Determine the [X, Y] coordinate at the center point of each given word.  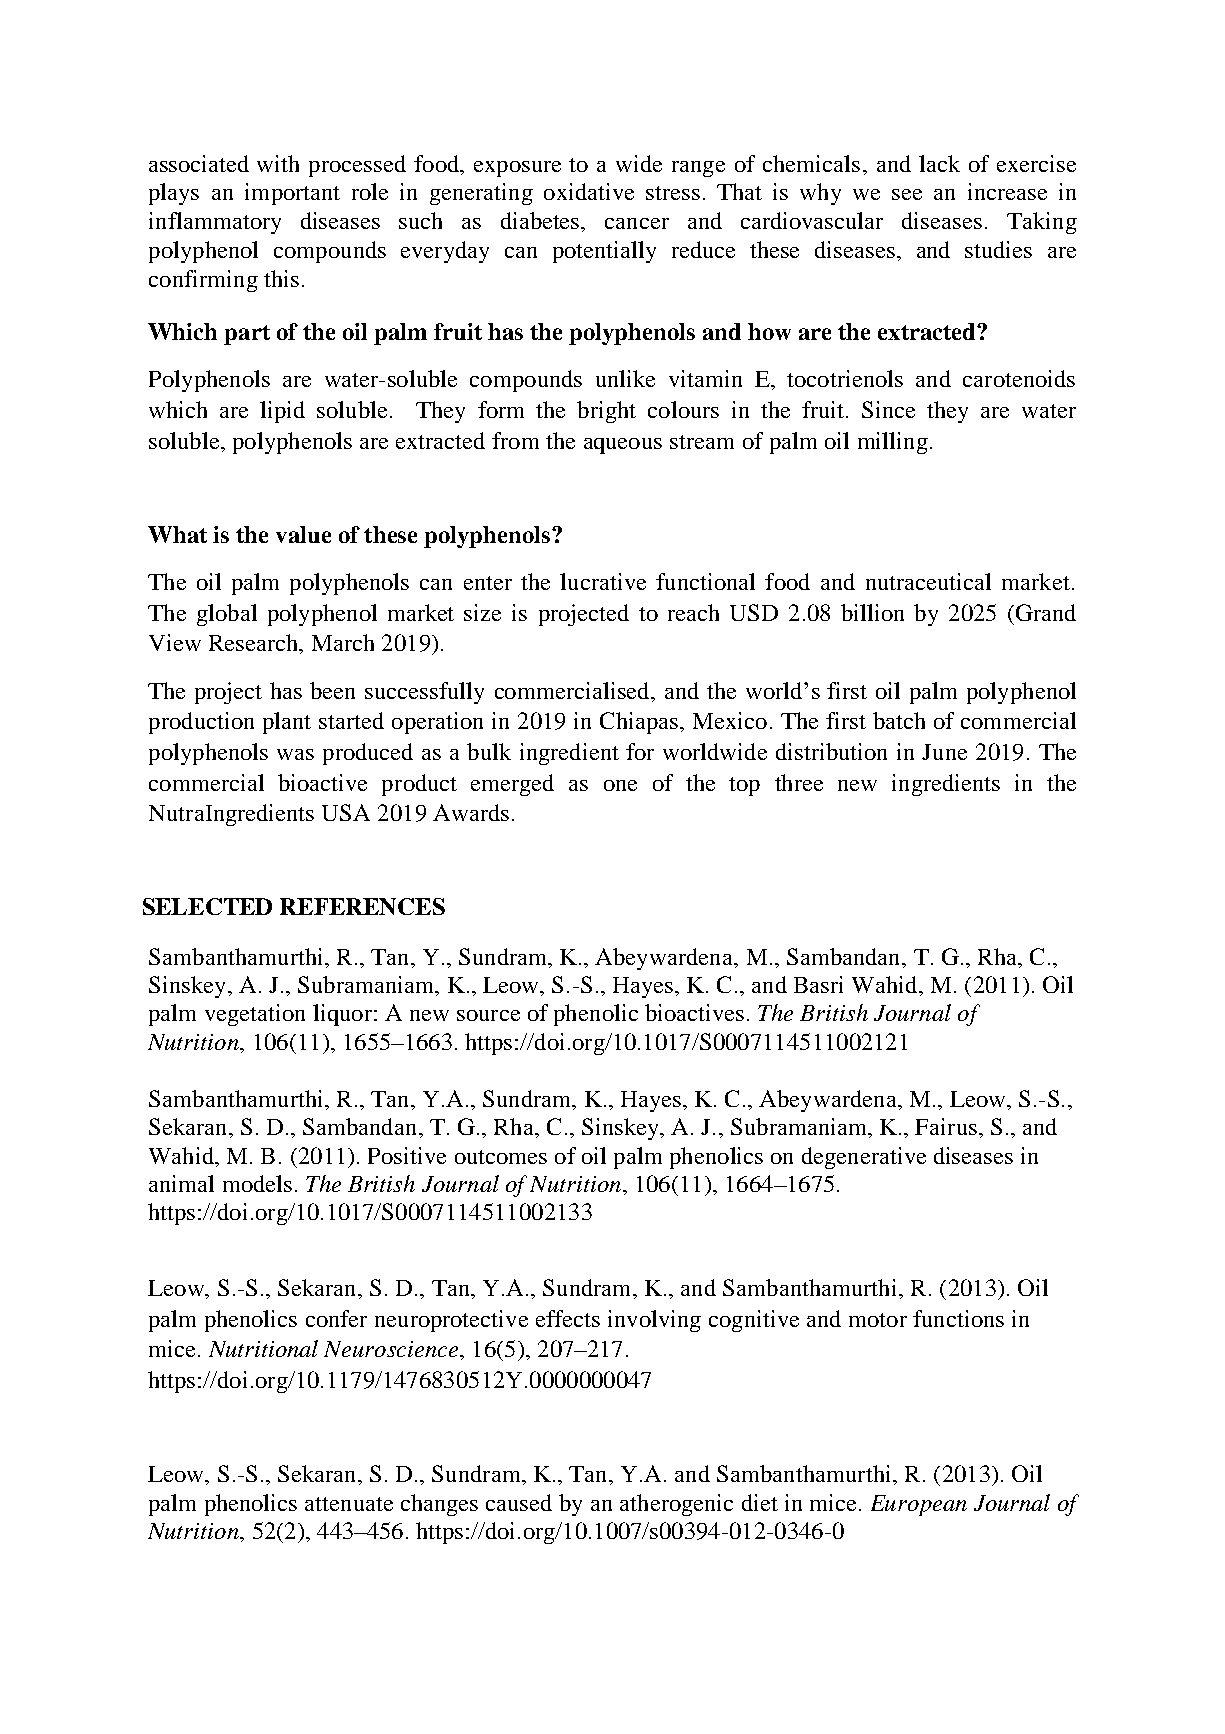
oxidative [589, 191]
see [907, 194]
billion [872, 612]
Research [254, 642]
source [488, 1015]
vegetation [255, 1015]
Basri [818, 984]
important [292, 194]
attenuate [349, 1504]
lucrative [603, 581]
